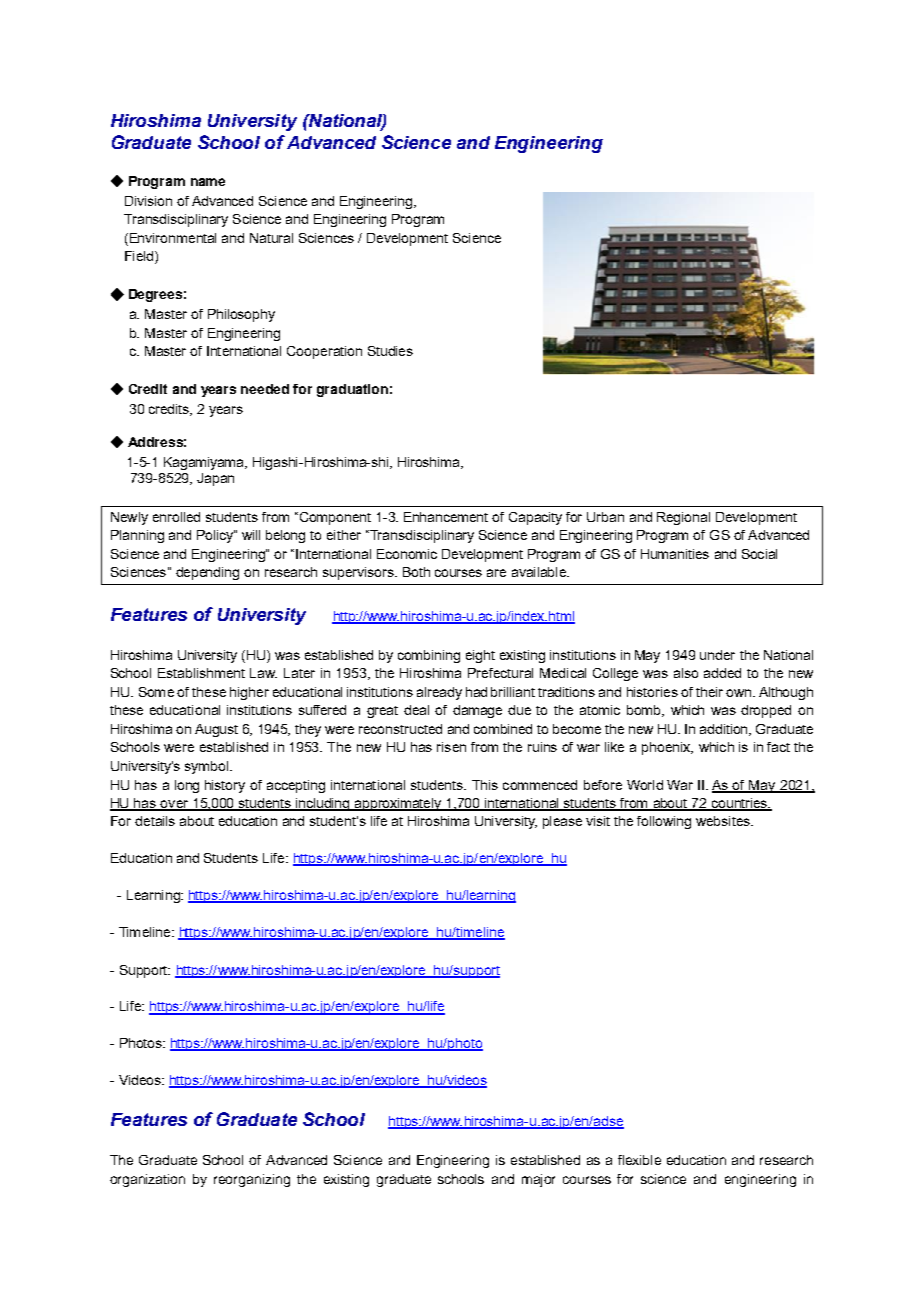  What do you see at coordinates (683, 518) in the screenshot?
I see `Regional` at bounding box center [683, 518].
